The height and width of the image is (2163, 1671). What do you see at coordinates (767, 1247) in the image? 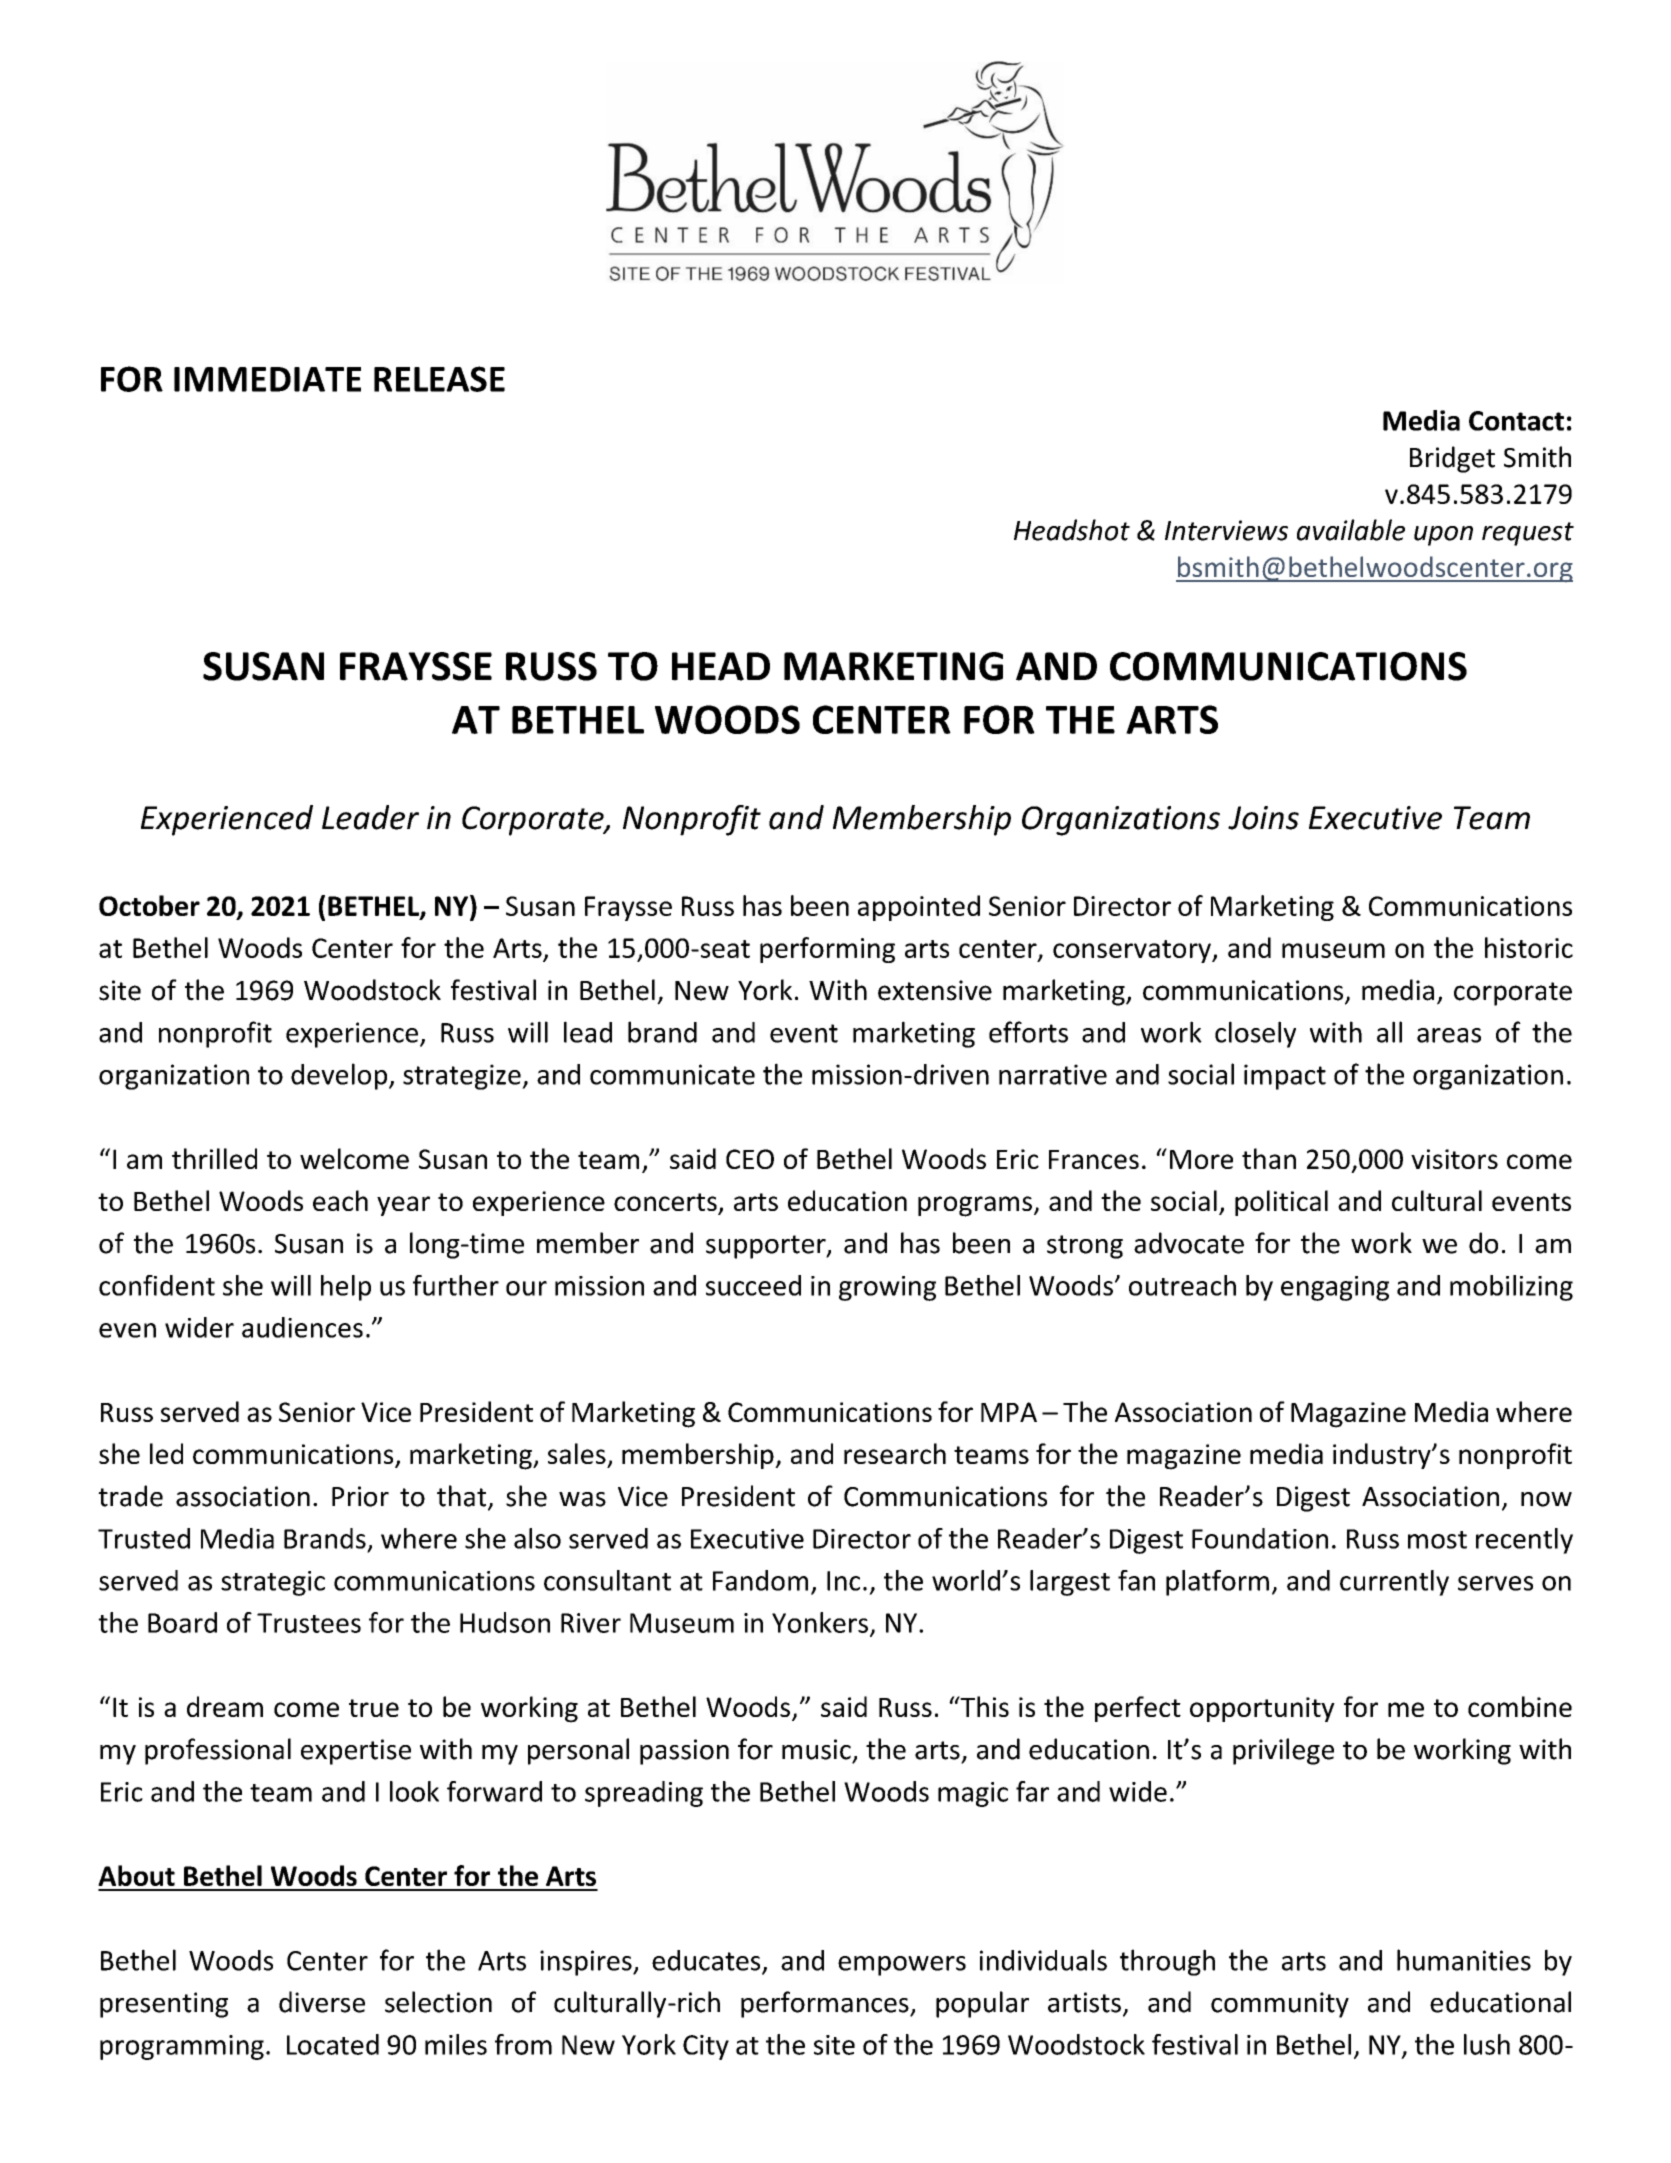
I see `supporter` at bounding box center [767, 1247].
